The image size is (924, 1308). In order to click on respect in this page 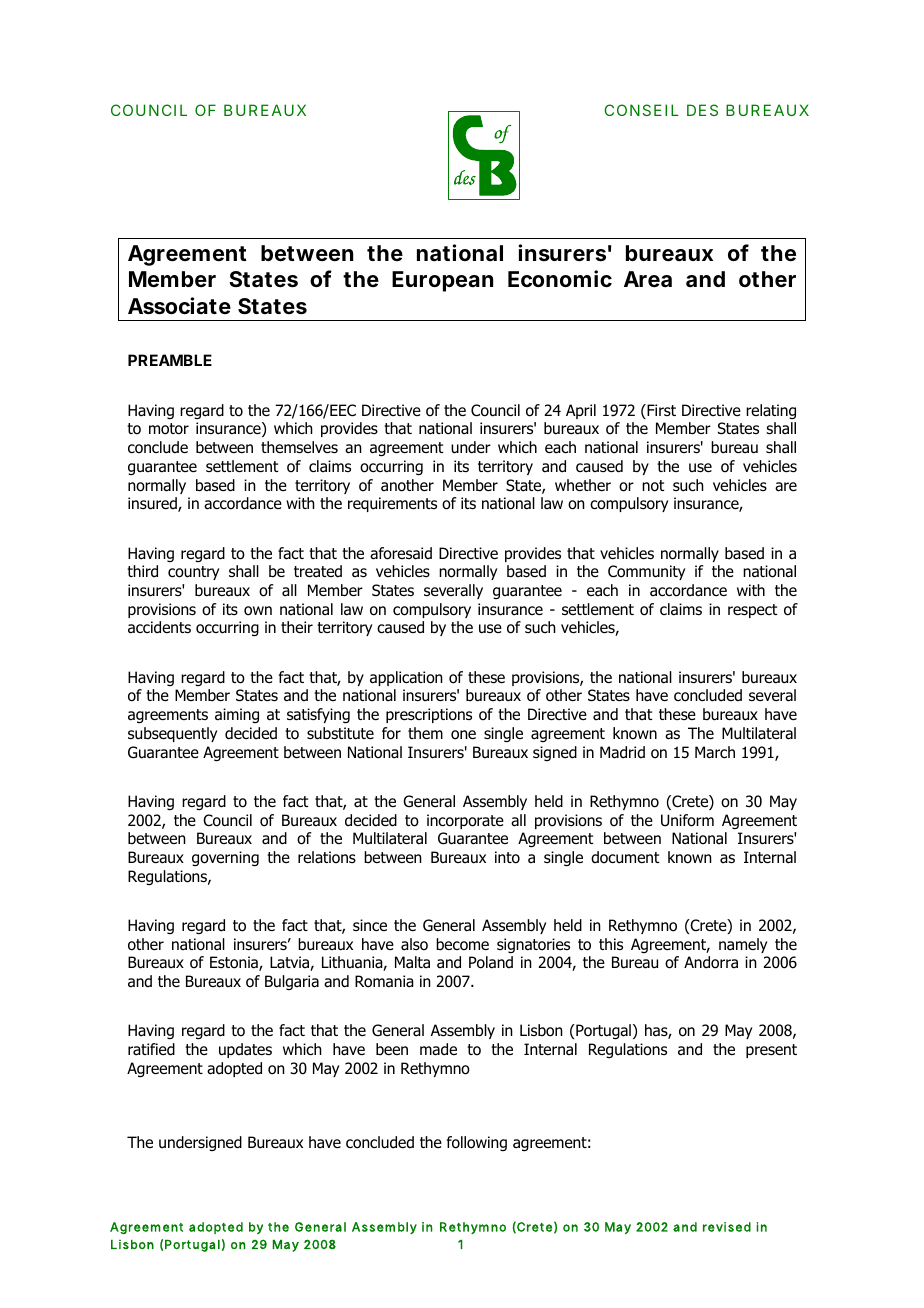, I will do `click(752, 611)`.
